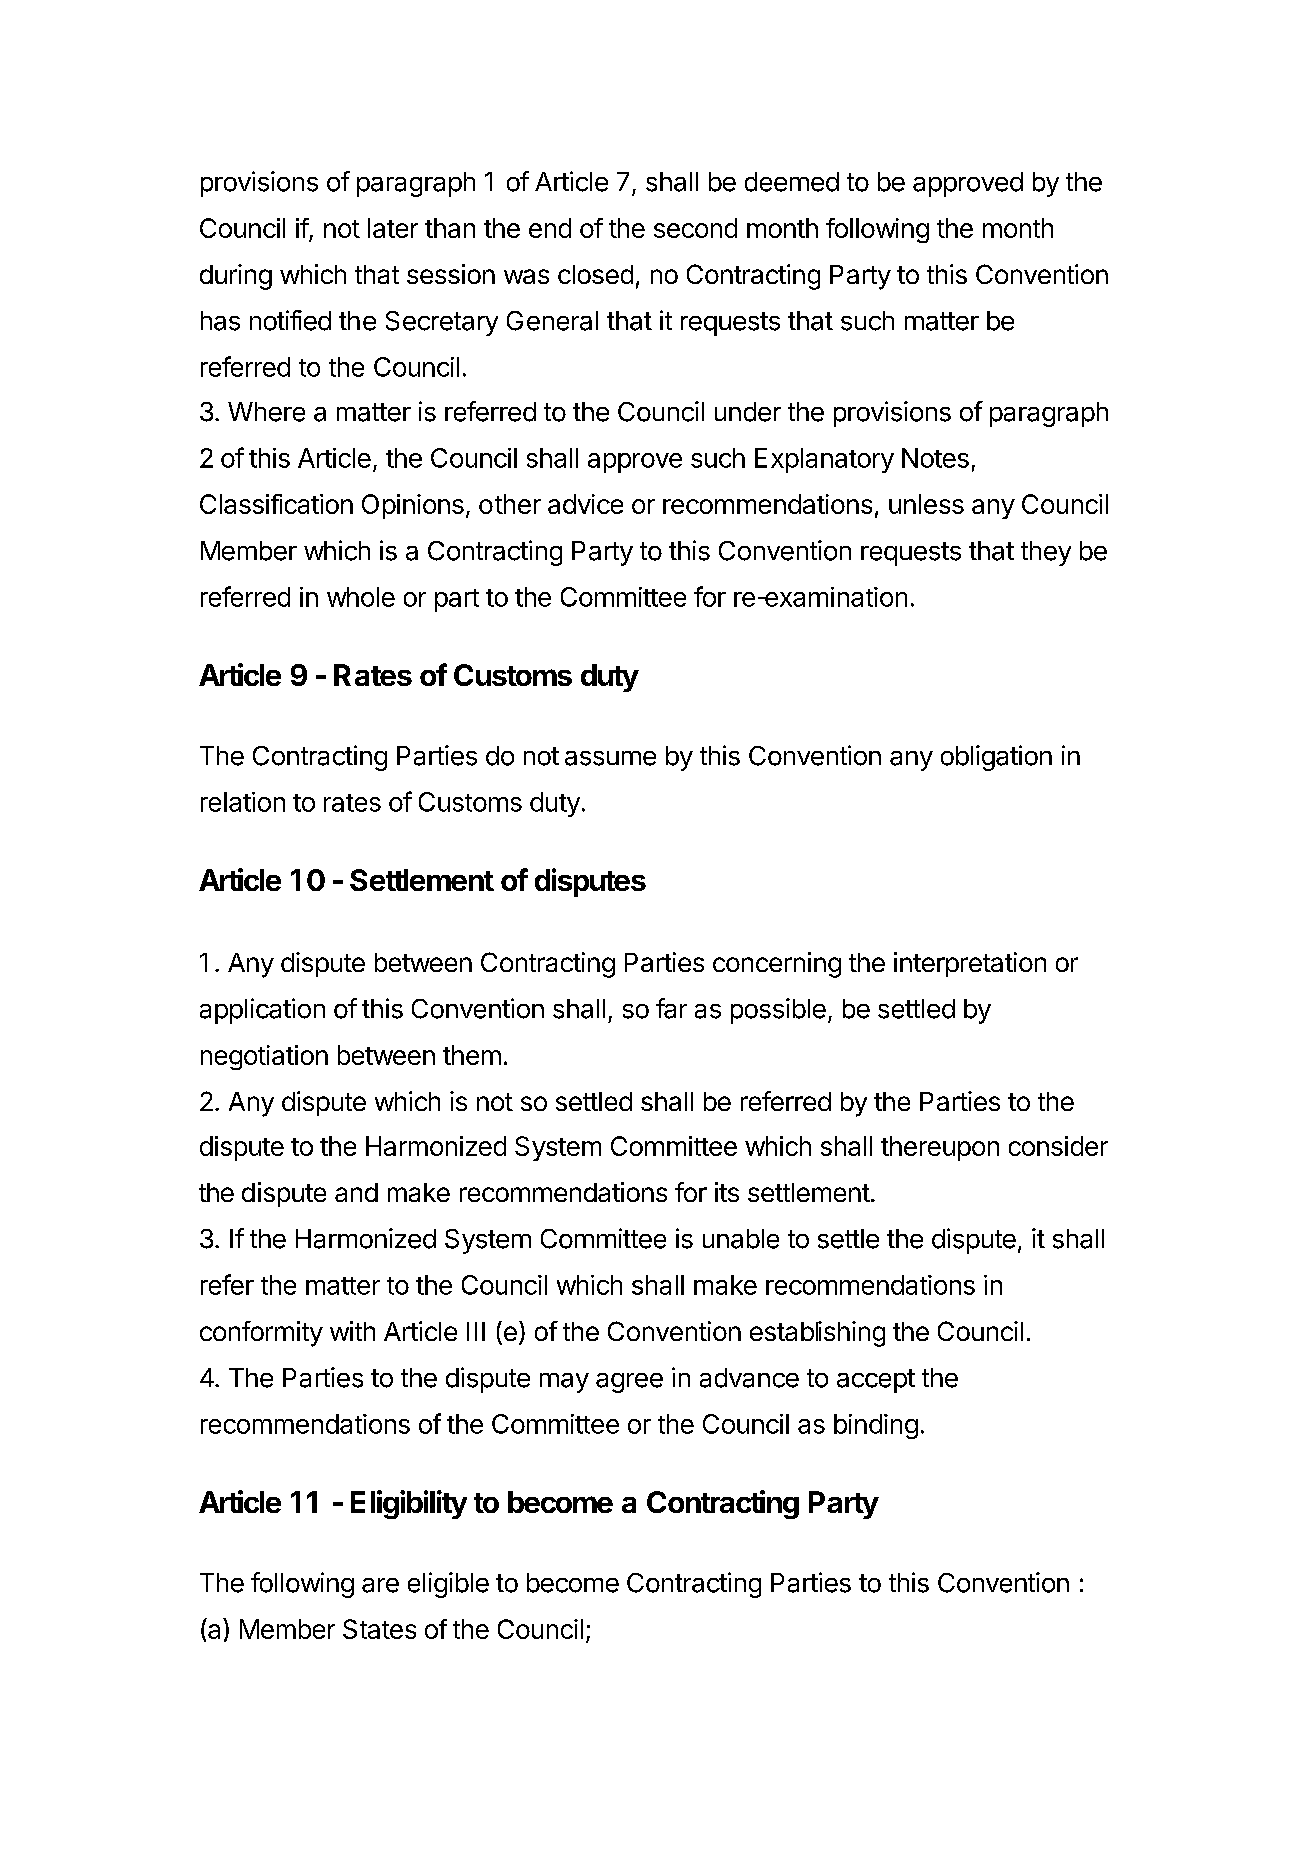 The height and width of the screenshot is (1857, 1314). What do you see at coordinates (361, 597) in the screenshot?
I see `whole` at bounding box center [361, 597].
